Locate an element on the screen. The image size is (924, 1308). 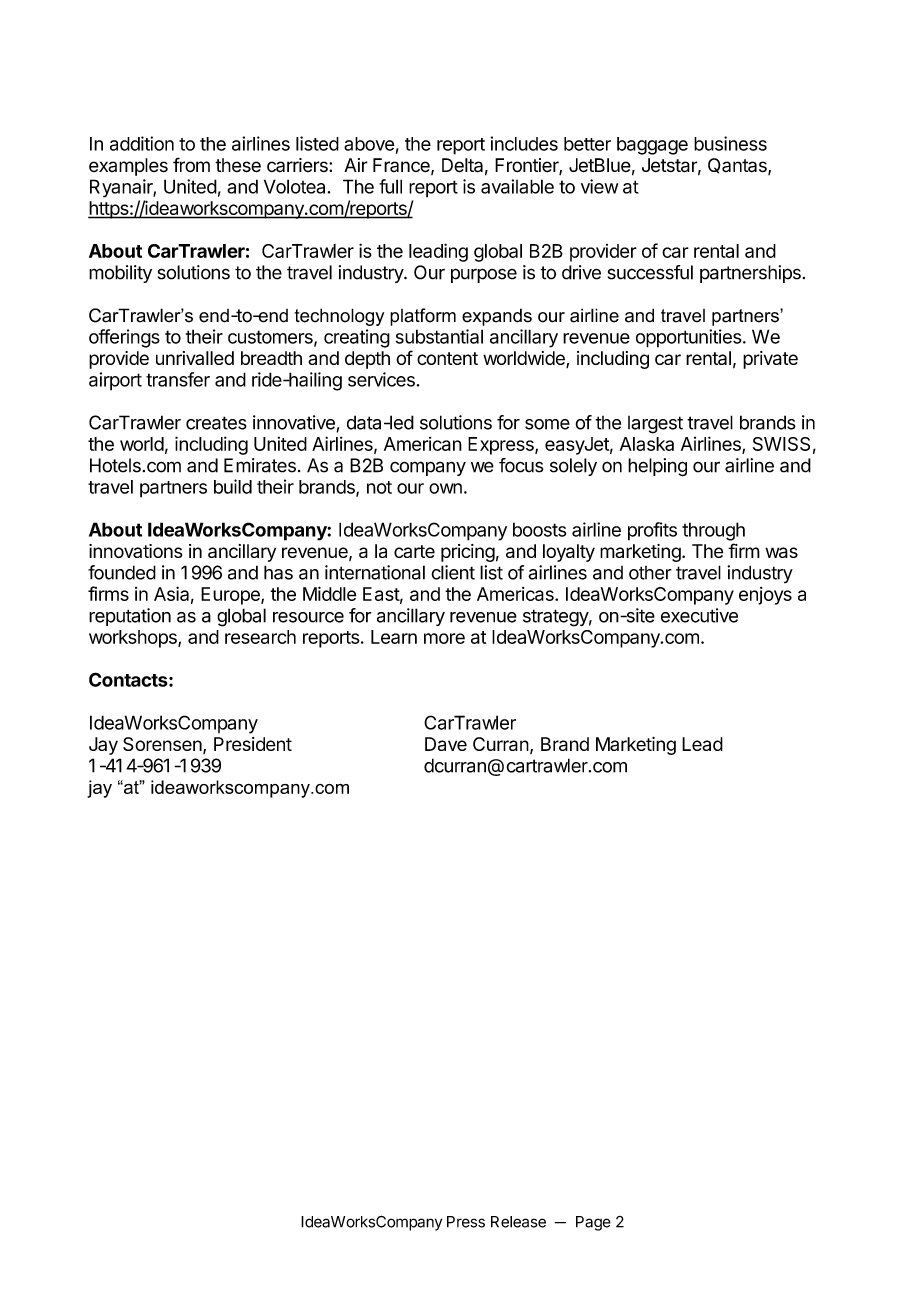
largest is located at coordinates (655, 425).
